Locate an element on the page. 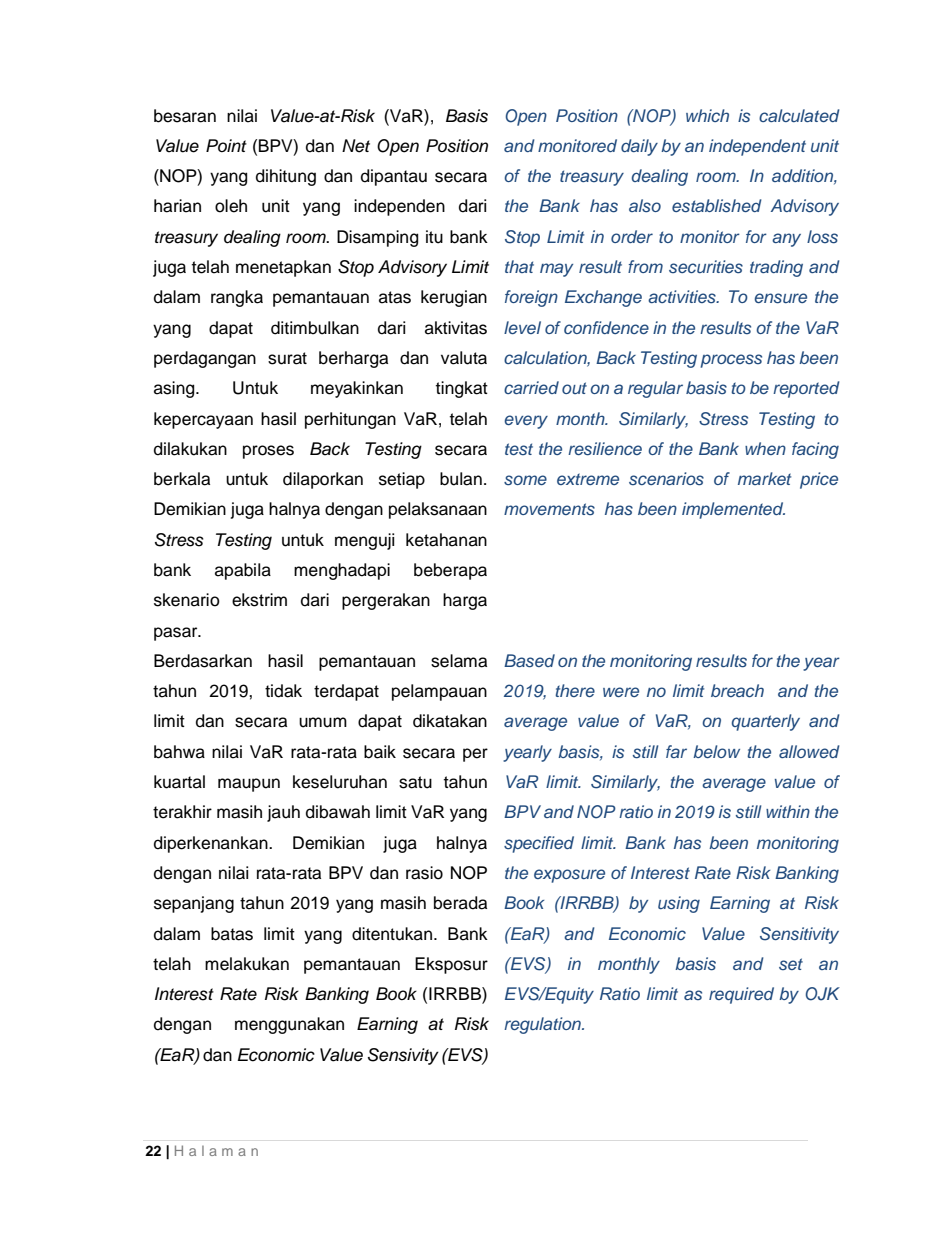  Sensivity is located at coordinates (403, 1056).
